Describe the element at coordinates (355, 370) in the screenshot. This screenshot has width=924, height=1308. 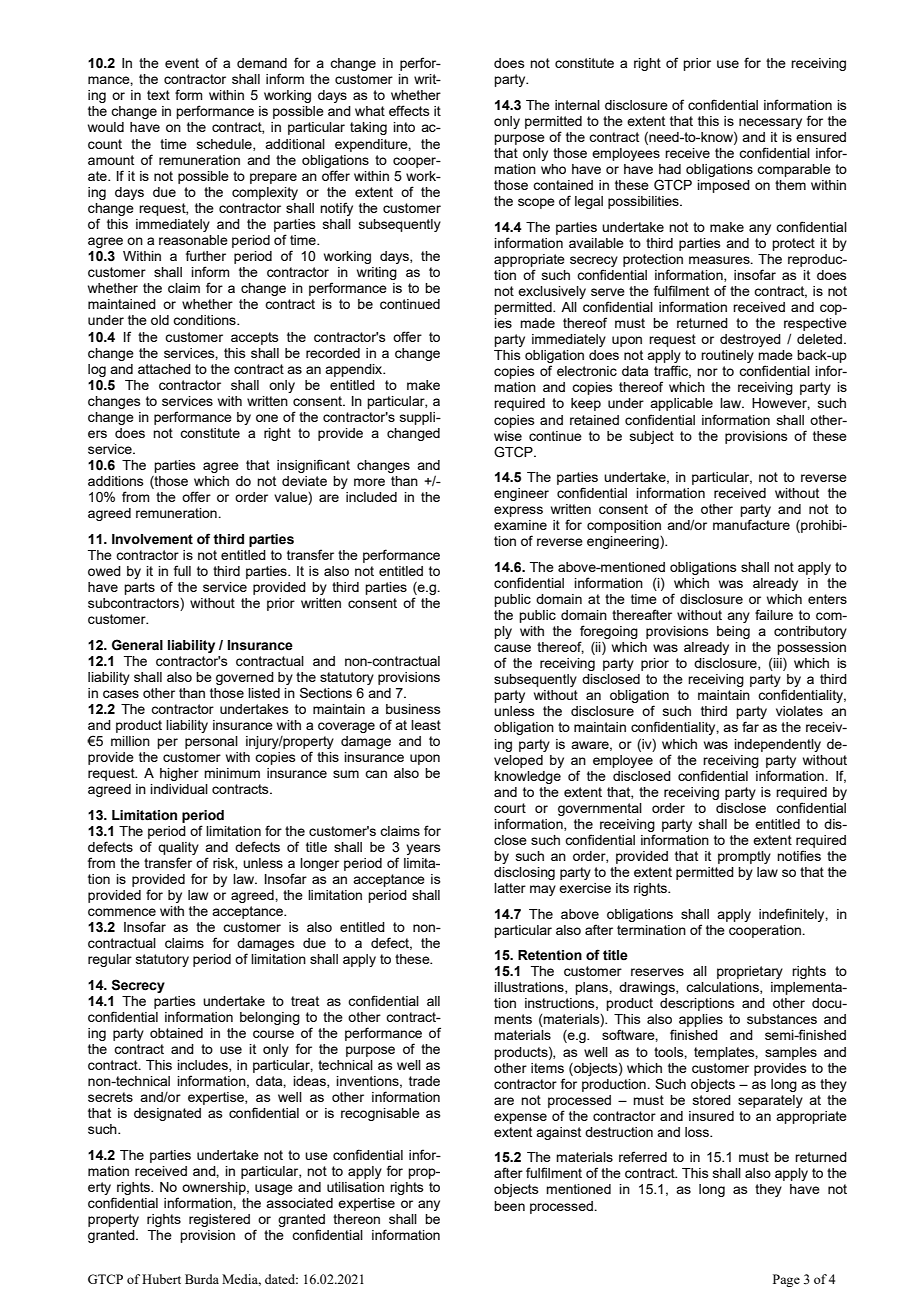
I see `appendix` at that location.
